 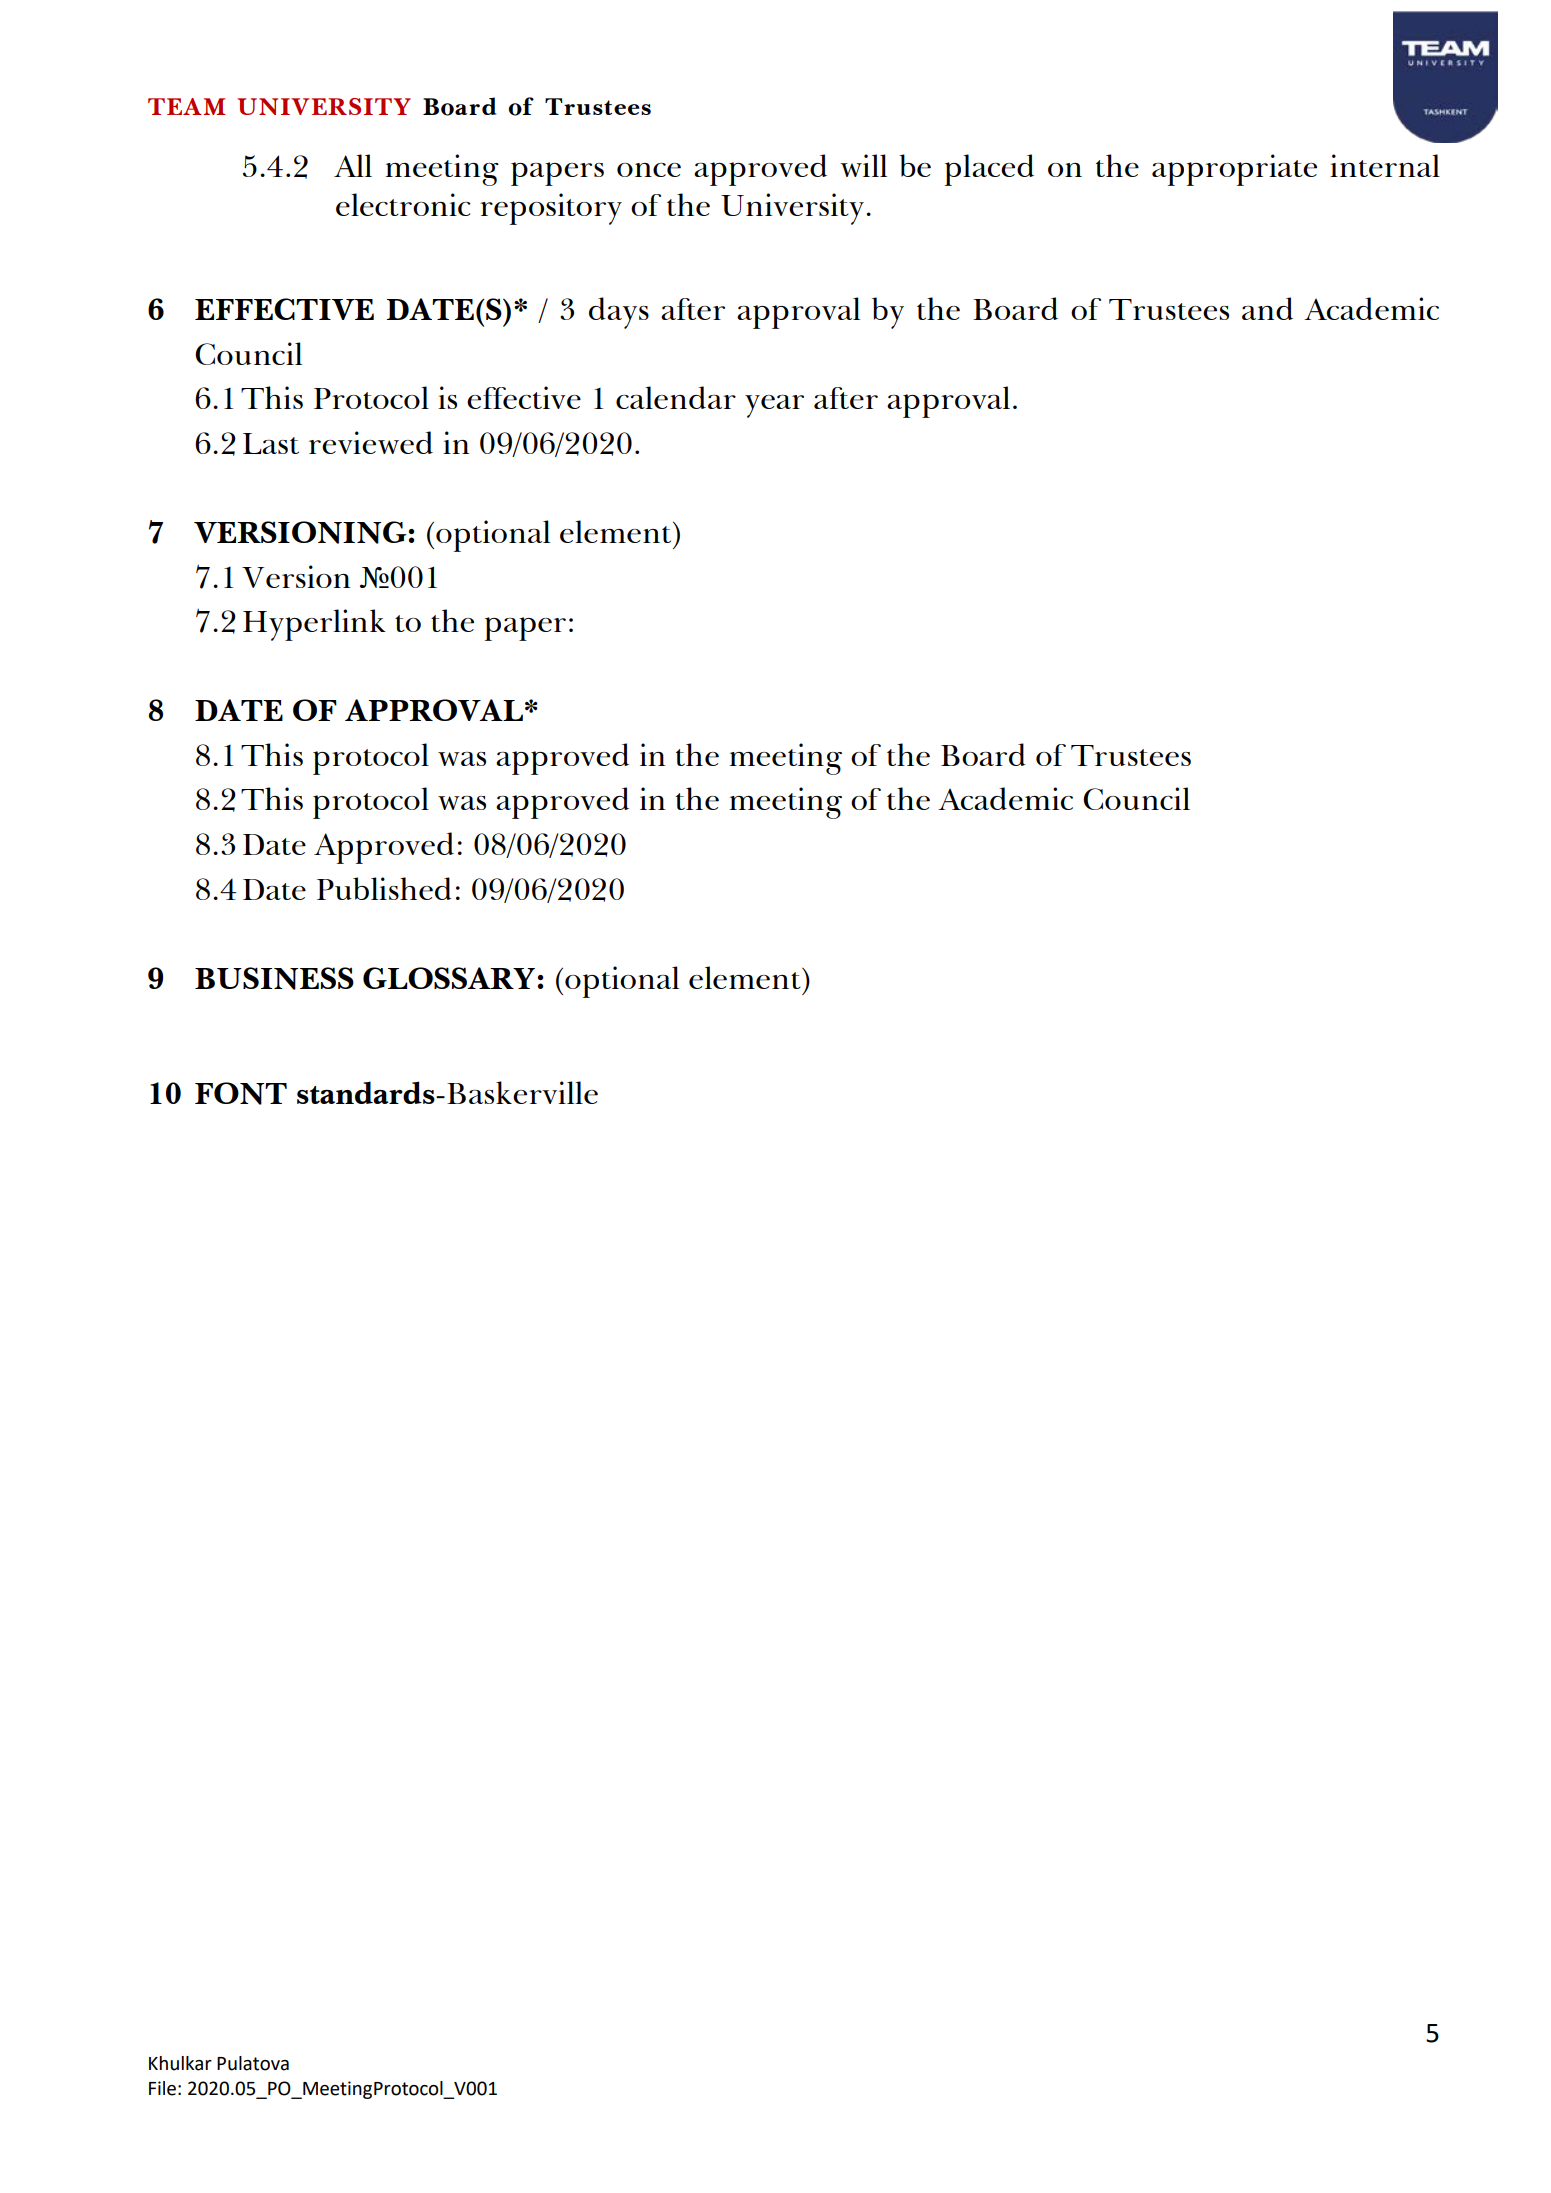 I want to click on BUSINESS, so click(x=274, y=978).
